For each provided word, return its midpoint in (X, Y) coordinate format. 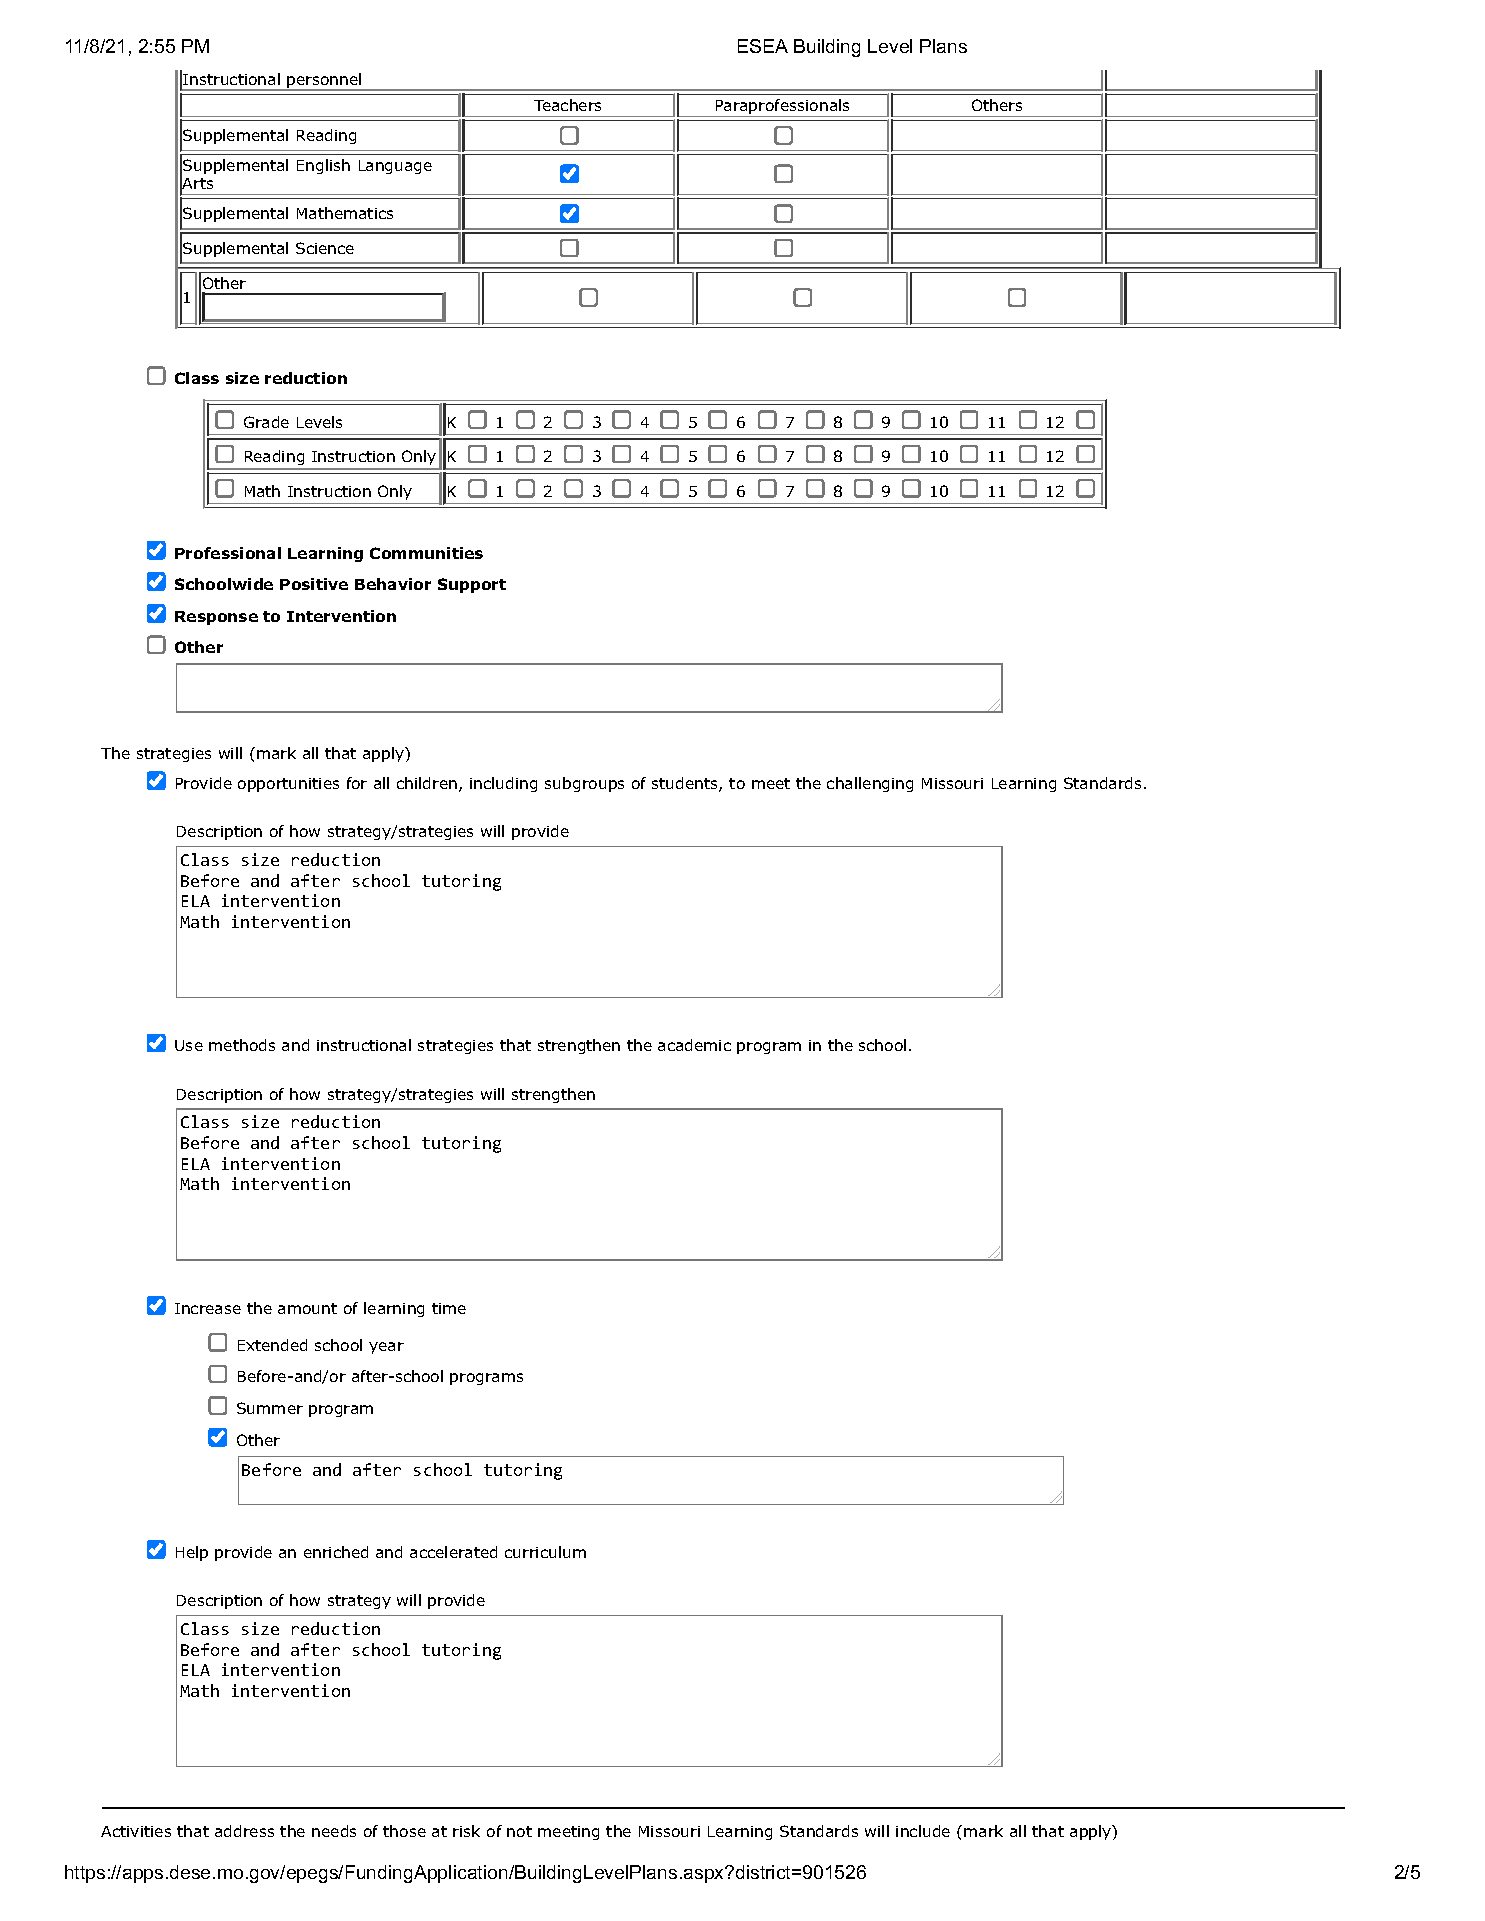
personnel (325, 82)
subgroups (584, 784)
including (503, 784)
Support (472, 585)
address (244, 1831)
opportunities (288, 785)
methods (242, 1045)
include (923, 1831)
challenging (870, 784)
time (449, 1308)
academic (694, 1045)
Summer (270, 1408)
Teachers (567, 105)
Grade (266, 422)
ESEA (763, 46)
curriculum (545, 1552)
